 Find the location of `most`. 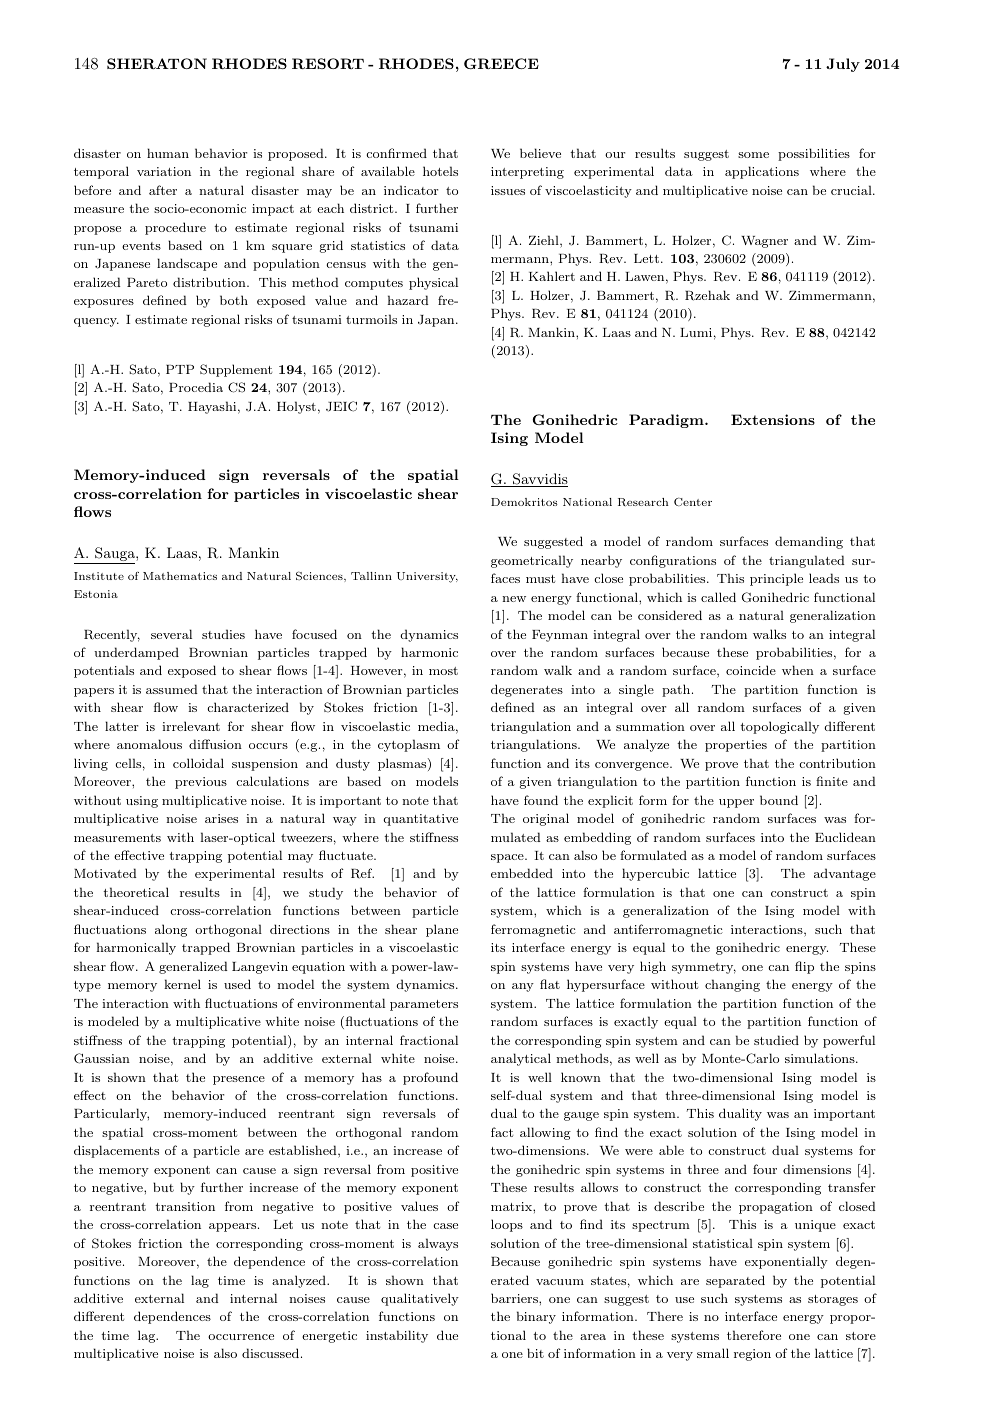

most is located at coordinates (443, 671).
